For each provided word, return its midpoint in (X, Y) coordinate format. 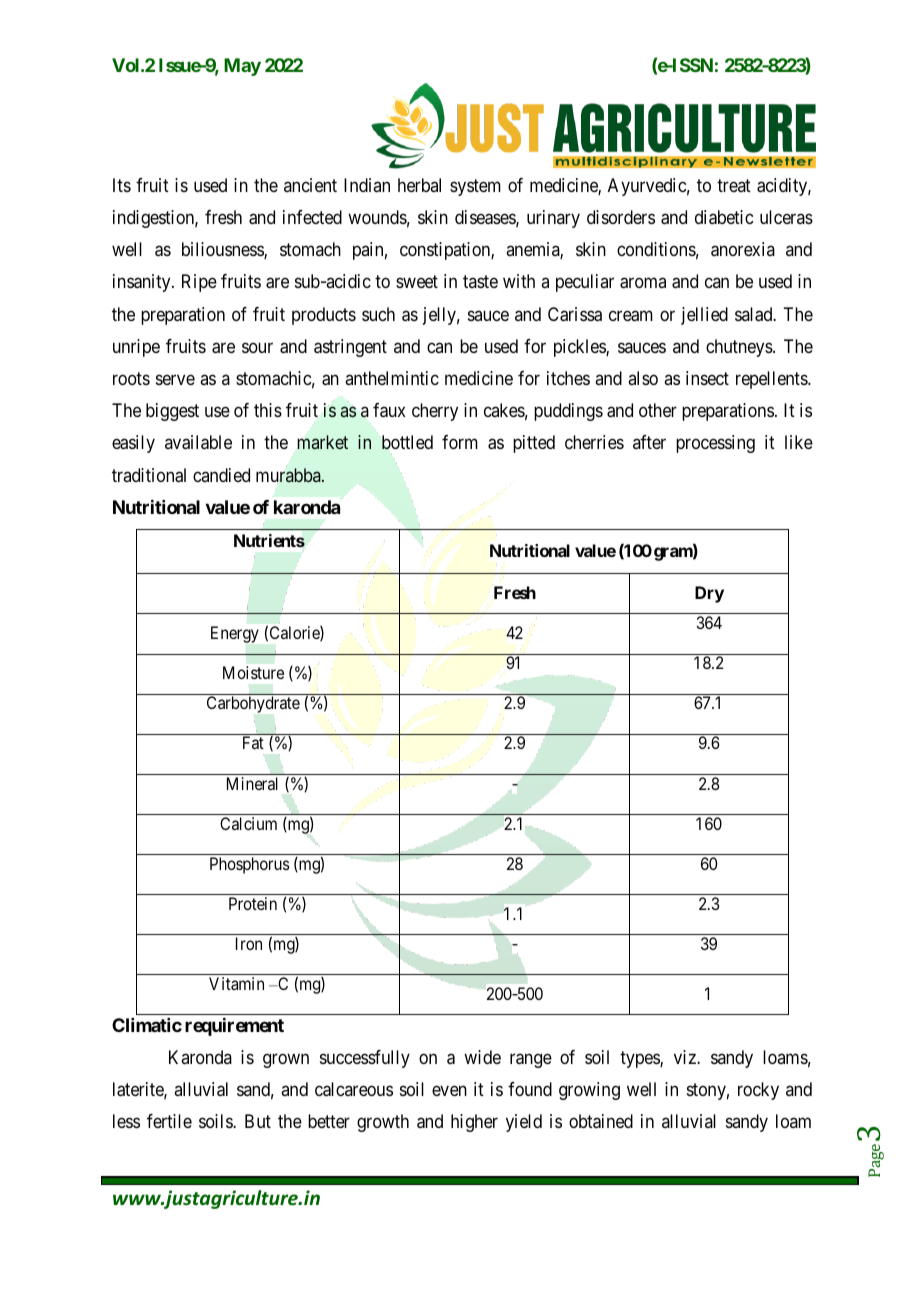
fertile (169, 1121)
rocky (758, 1091)
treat (734, 185)
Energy (235, 634)
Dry (709, 594)
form (460, 442)
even (449, 1090)
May (242, 67)
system (475, 187)
